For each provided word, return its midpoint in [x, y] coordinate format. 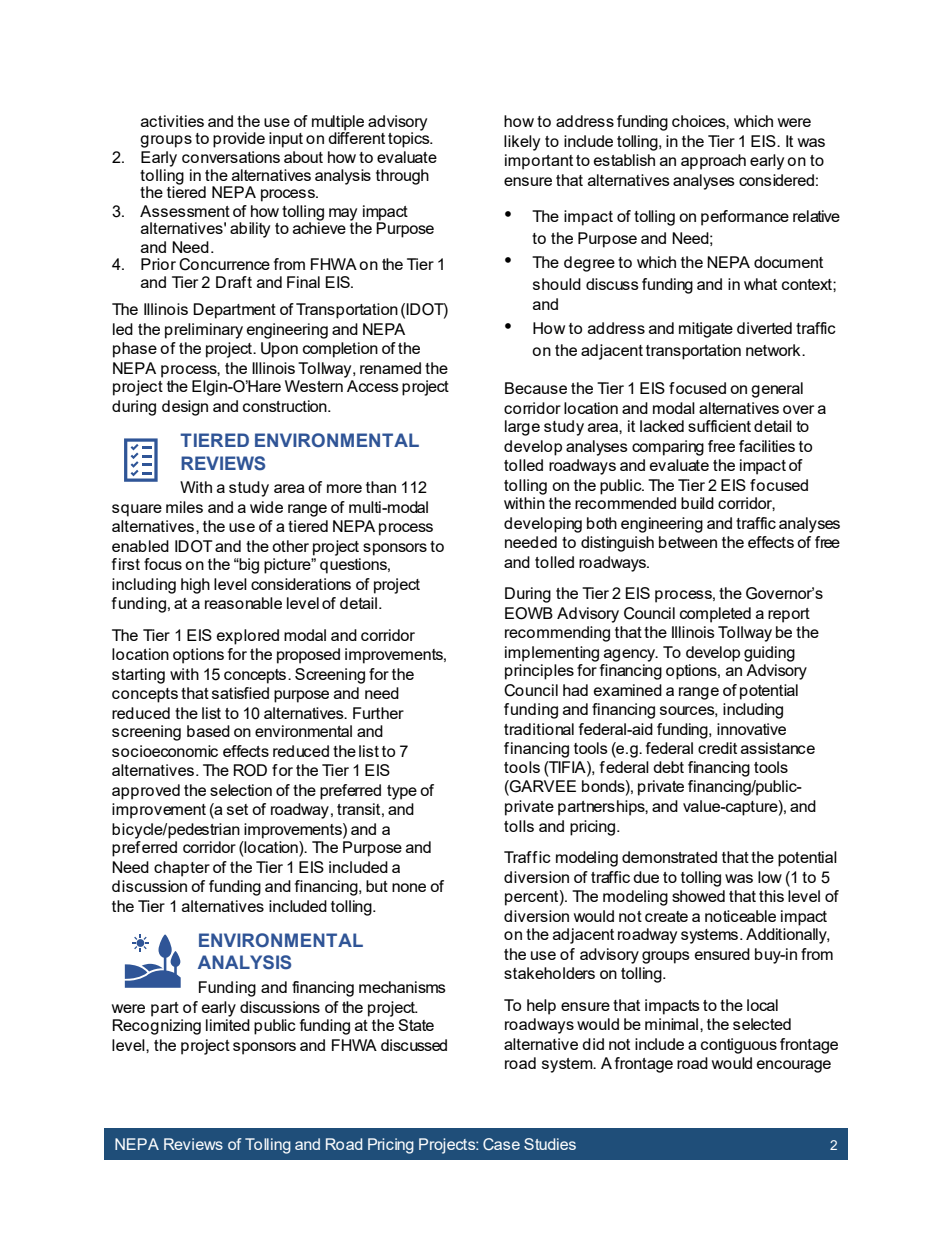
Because [536, 388]
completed [715, 615]
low [770, 877]
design [185, 408]
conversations [231, 157]
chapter [182, 869]
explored [248, 637]
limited [228, 1025]
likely [522, 143]
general [777, 390]
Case [501, 1144]
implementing [552, 654]
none [409, 887]
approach [713, 162]
